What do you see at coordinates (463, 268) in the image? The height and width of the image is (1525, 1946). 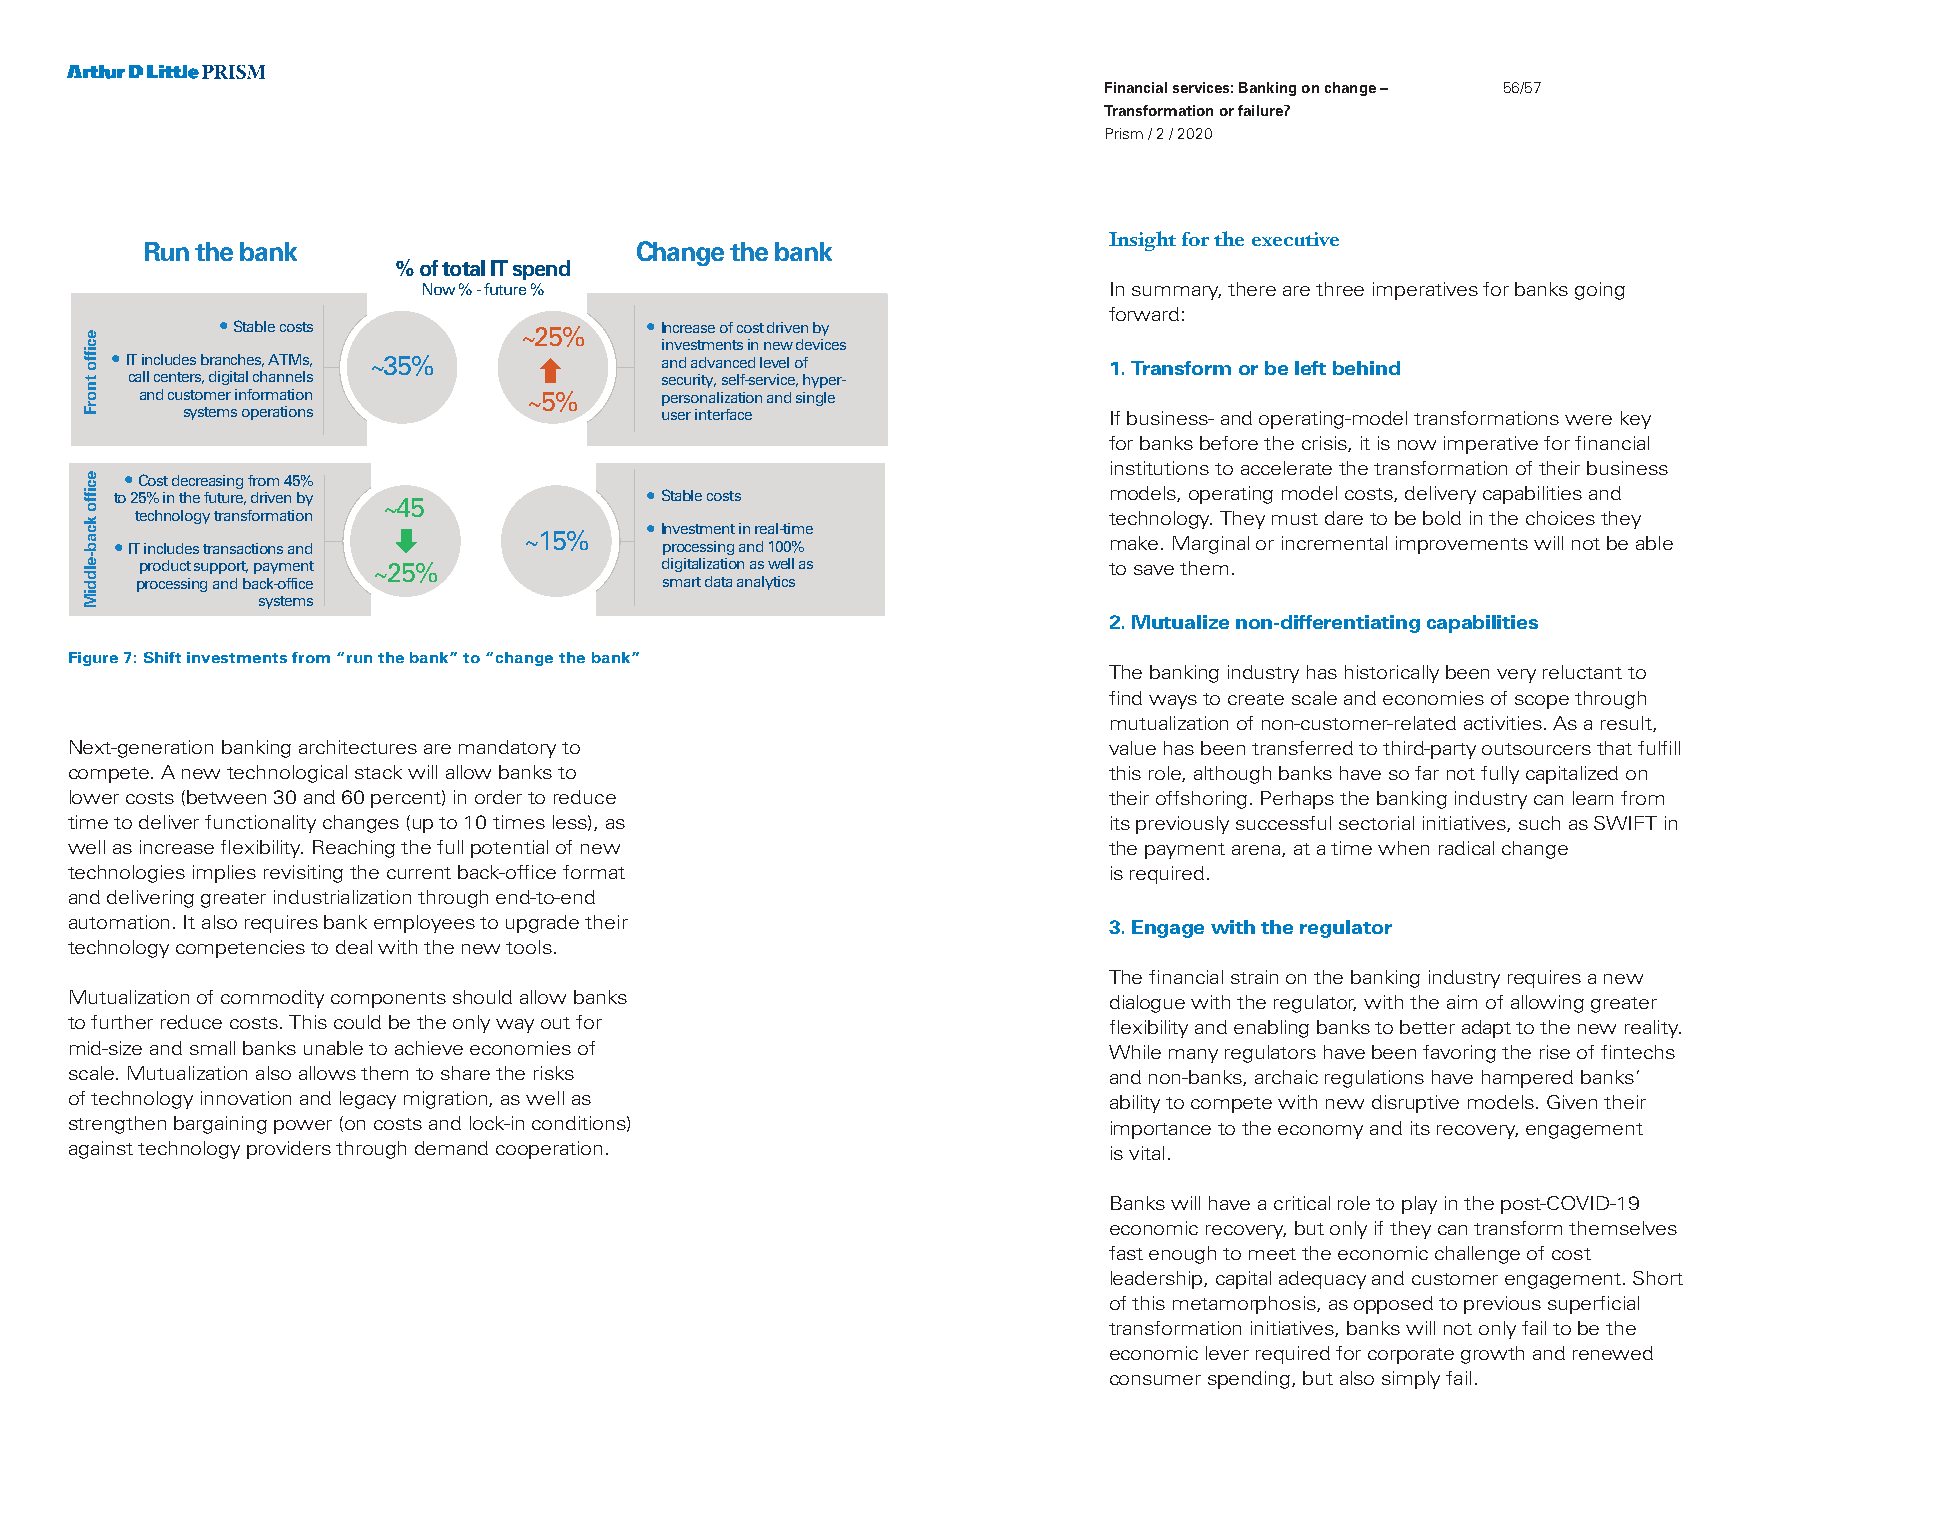 I see `total` at bounding box center [463, 268].
